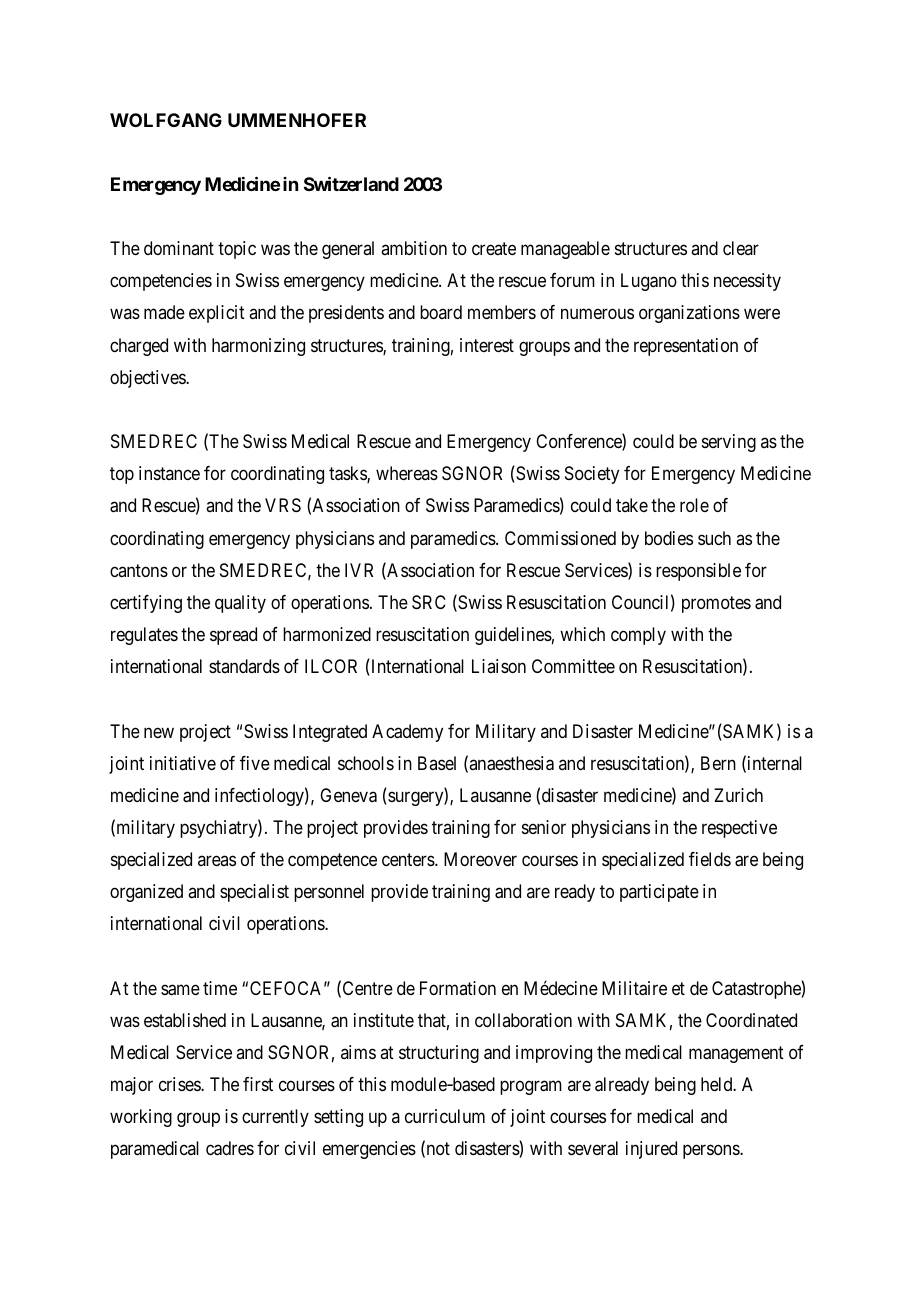 Image resolution: width=924 pixels, height=1308 pixels. I want to click on objectives, so click(148, 379).
